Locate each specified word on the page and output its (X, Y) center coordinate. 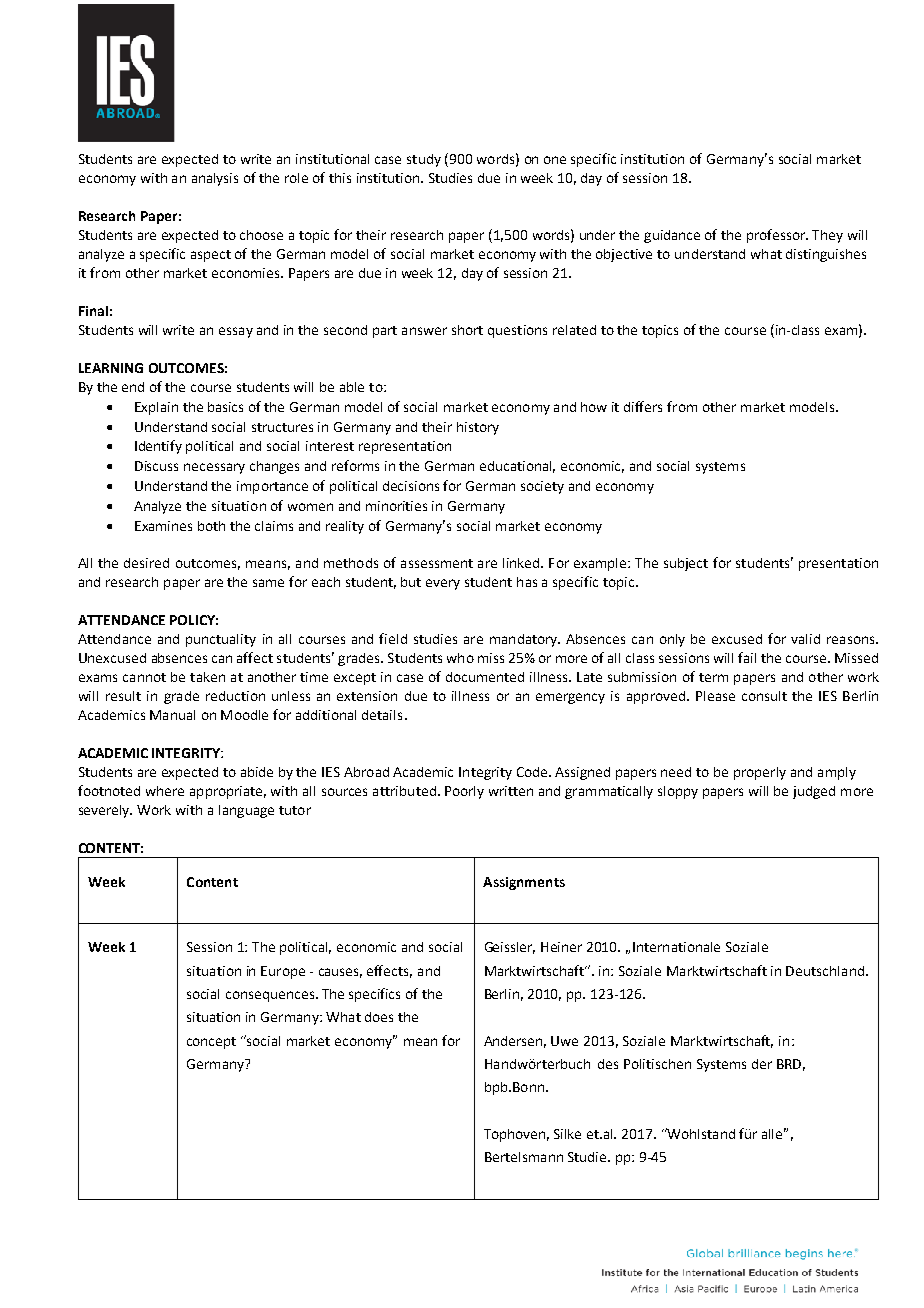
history (478, 428)
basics (225, 407)
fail (747, 657)
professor (777, 236)
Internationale (676, 947)
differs (643, 406)
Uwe (564, 1041)
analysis (215, 179)
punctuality (221, 640)
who (460, 658)
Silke (567, 1134)
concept (211, 1043)
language (246, 811)
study (424, 160)
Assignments (524, 883)
